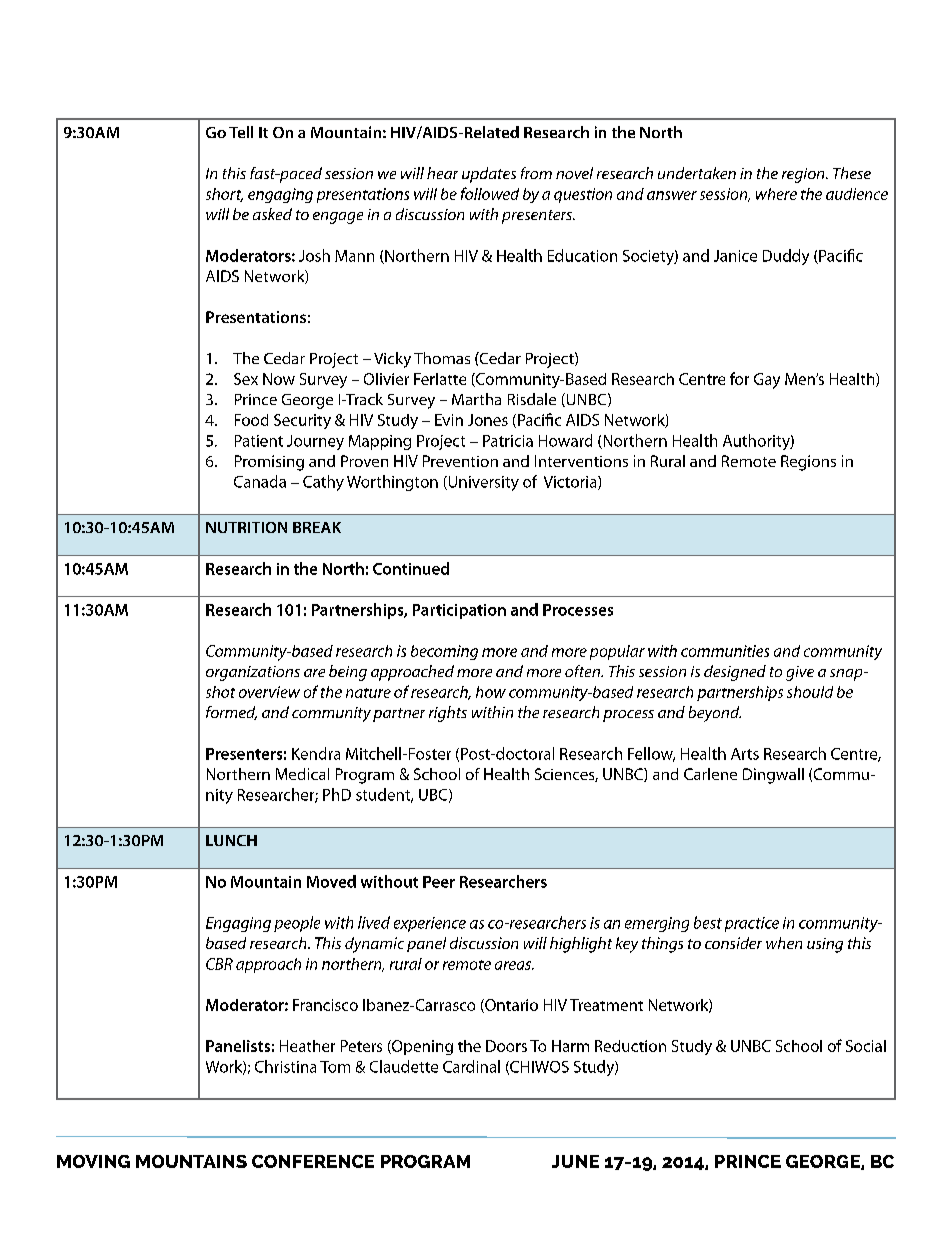 This screenshot has width=952, height=1233. Describe the element at coordinates (442, 358) in the screenshot. I see `Thomas` at that location.
